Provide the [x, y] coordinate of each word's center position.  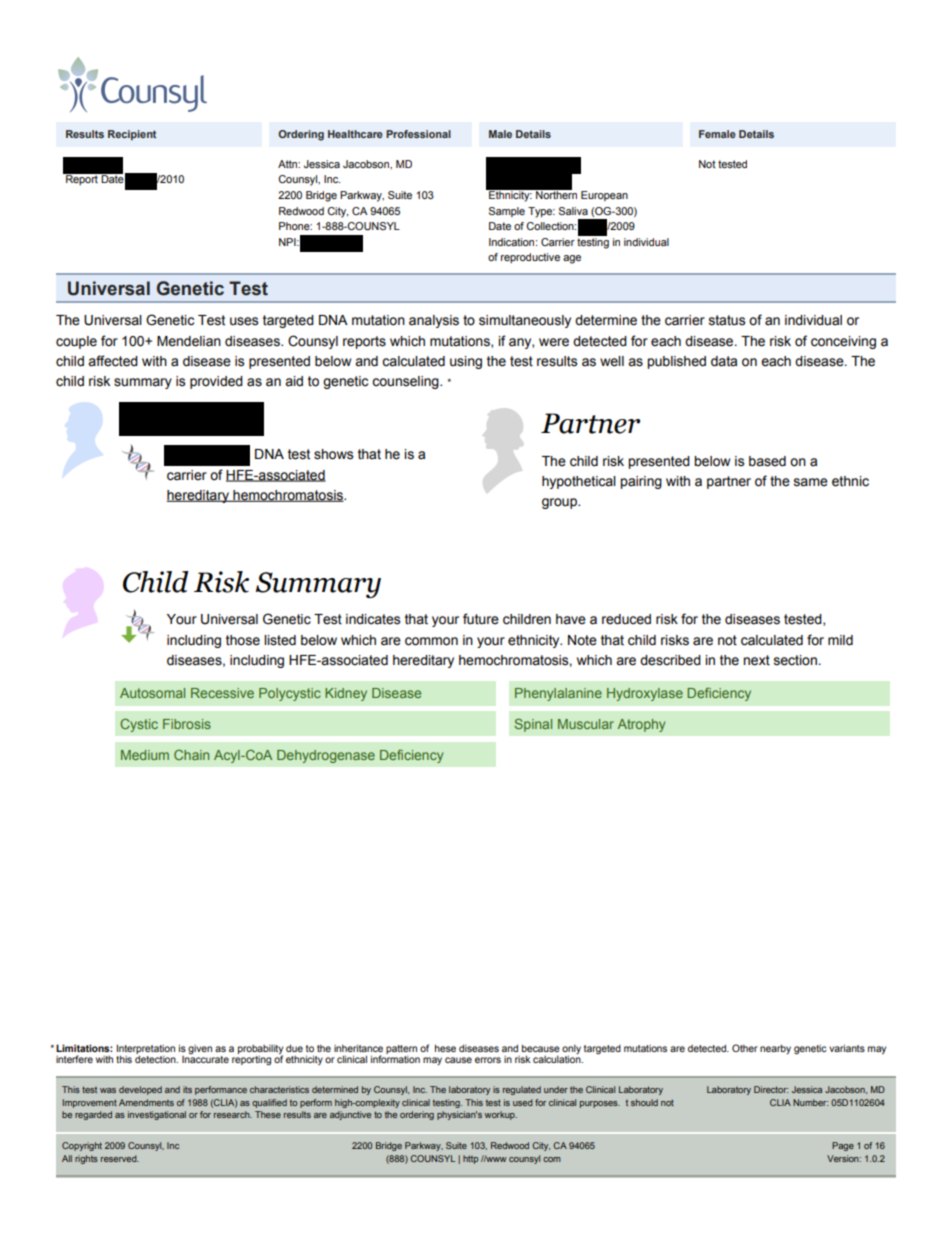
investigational [157, 1115]
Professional [418, 134]
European [604, 196]
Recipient [132, 135]
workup [500, 1115]
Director [771, 1089]
